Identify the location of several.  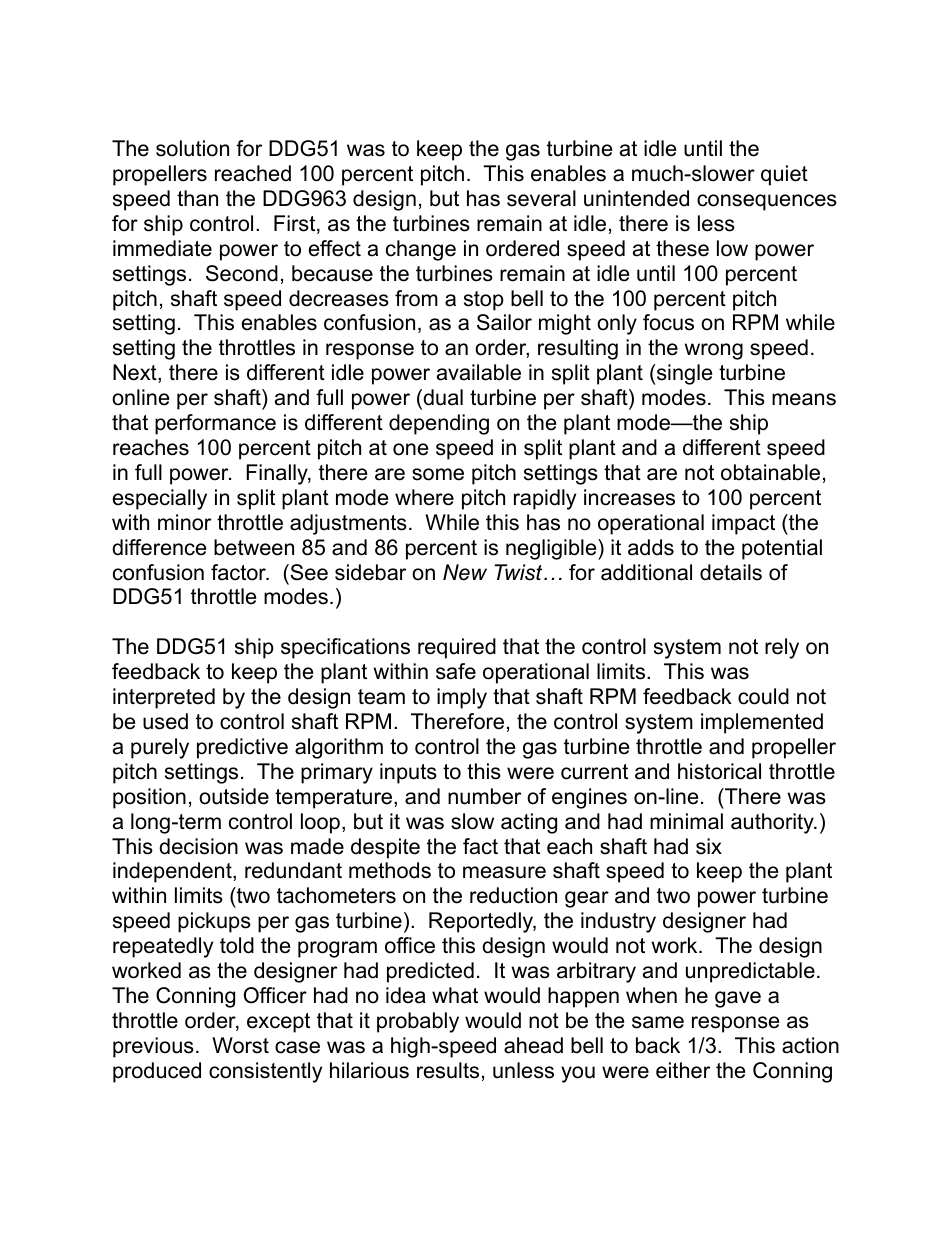
(541, 198).
